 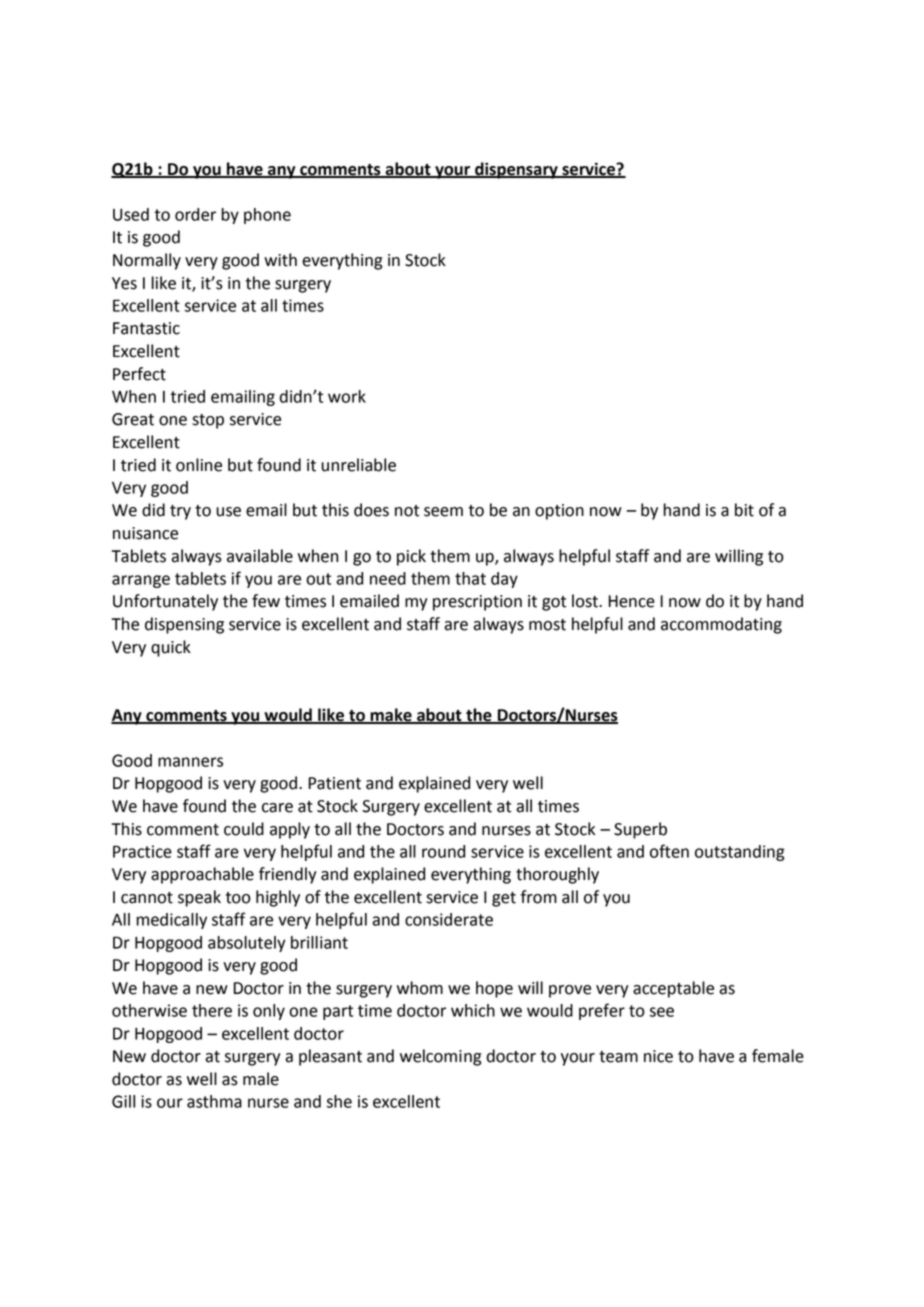 I want to click on Superb, so click(x=640, y=830).
